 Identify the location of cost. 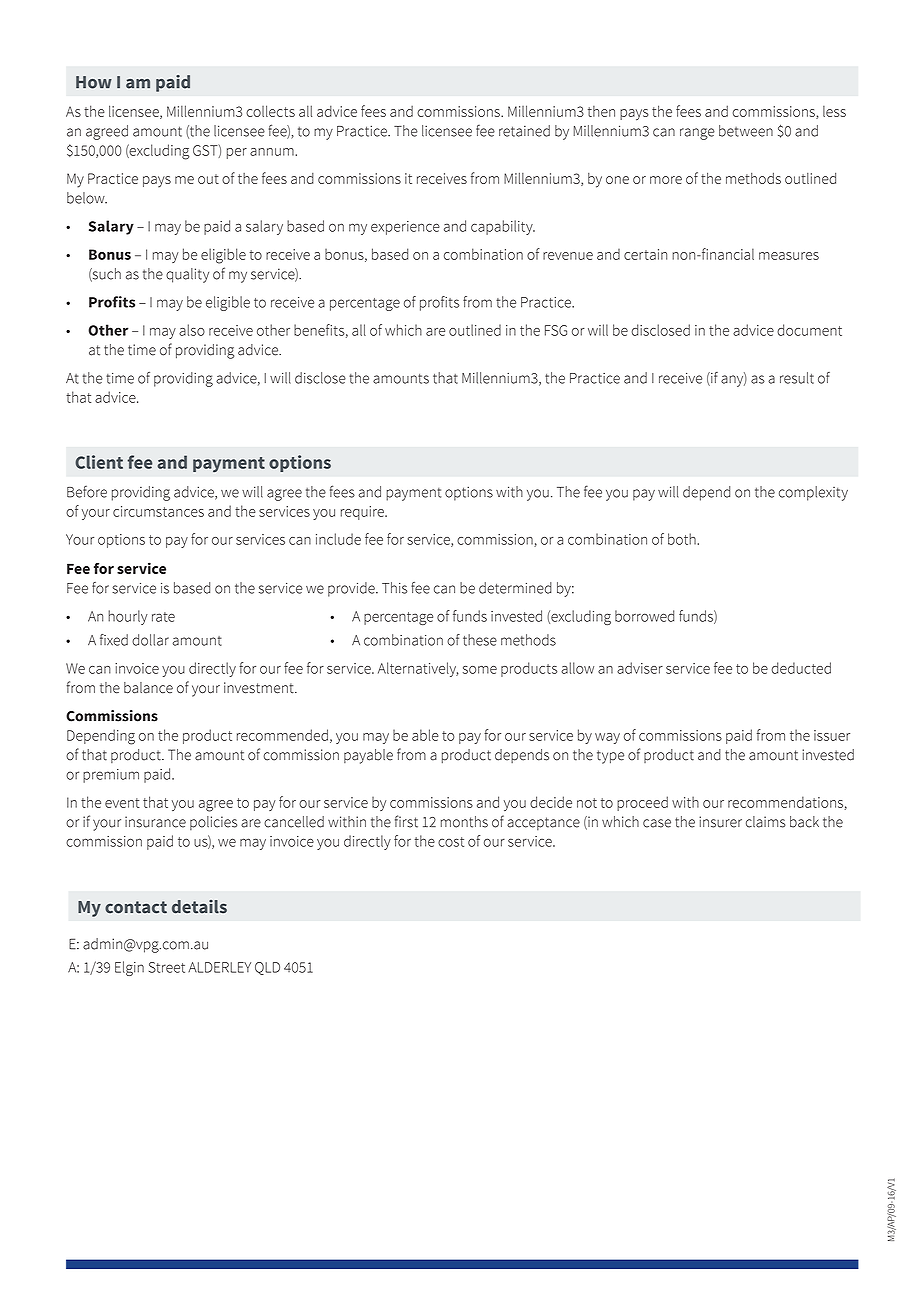
(451, 842).
